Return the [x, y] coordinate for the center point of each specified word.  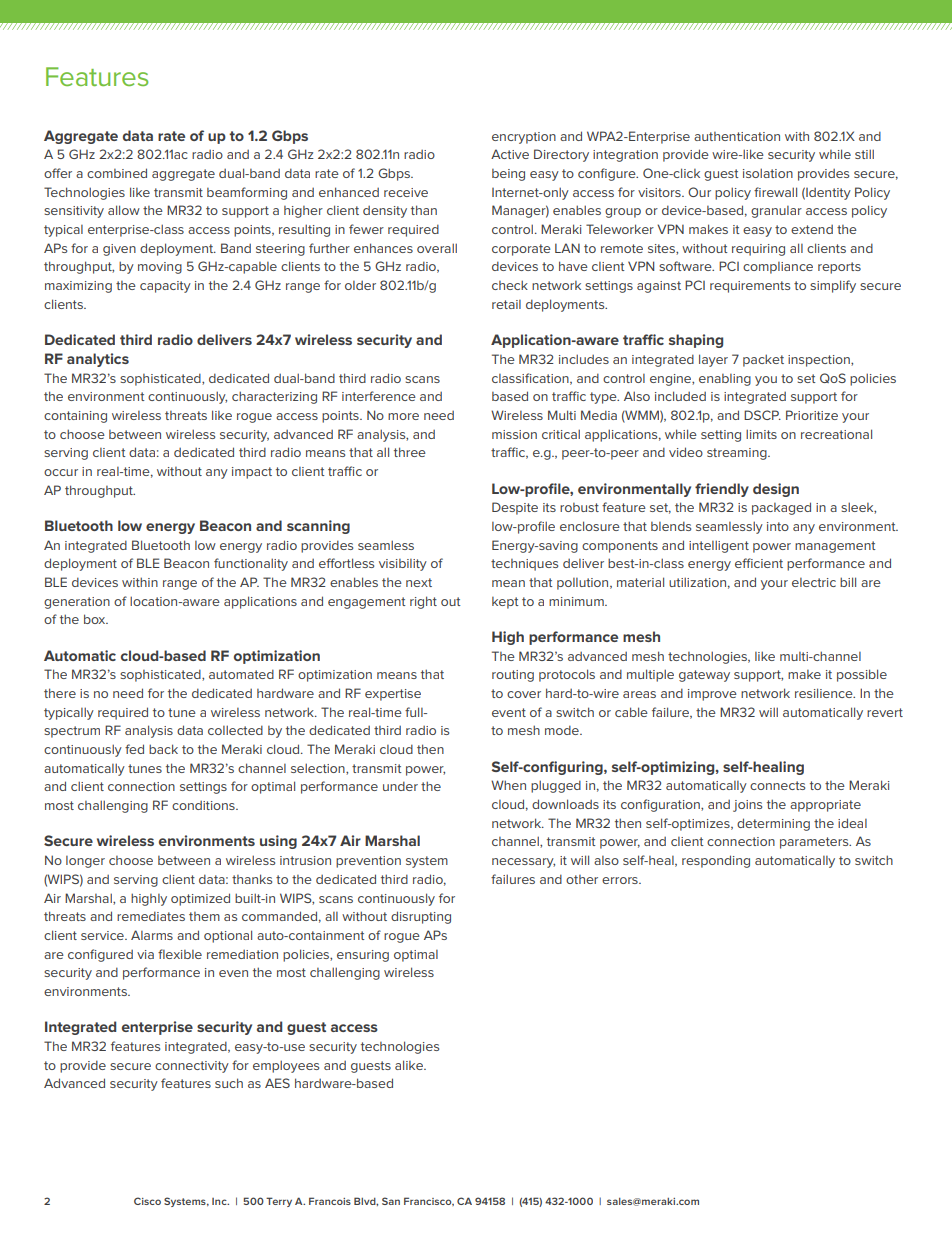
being [508, 175]
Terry [279, 1202]
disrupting [421, 917]
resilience [825, 693]
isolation [768, 173]
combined [117, 173]
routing [513, 676]
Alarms [152, 935]
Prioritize [812, 415]
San [391, 1201]
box [96, 619]
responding [716, 861]
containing [75, 417]
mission [514, 434]
